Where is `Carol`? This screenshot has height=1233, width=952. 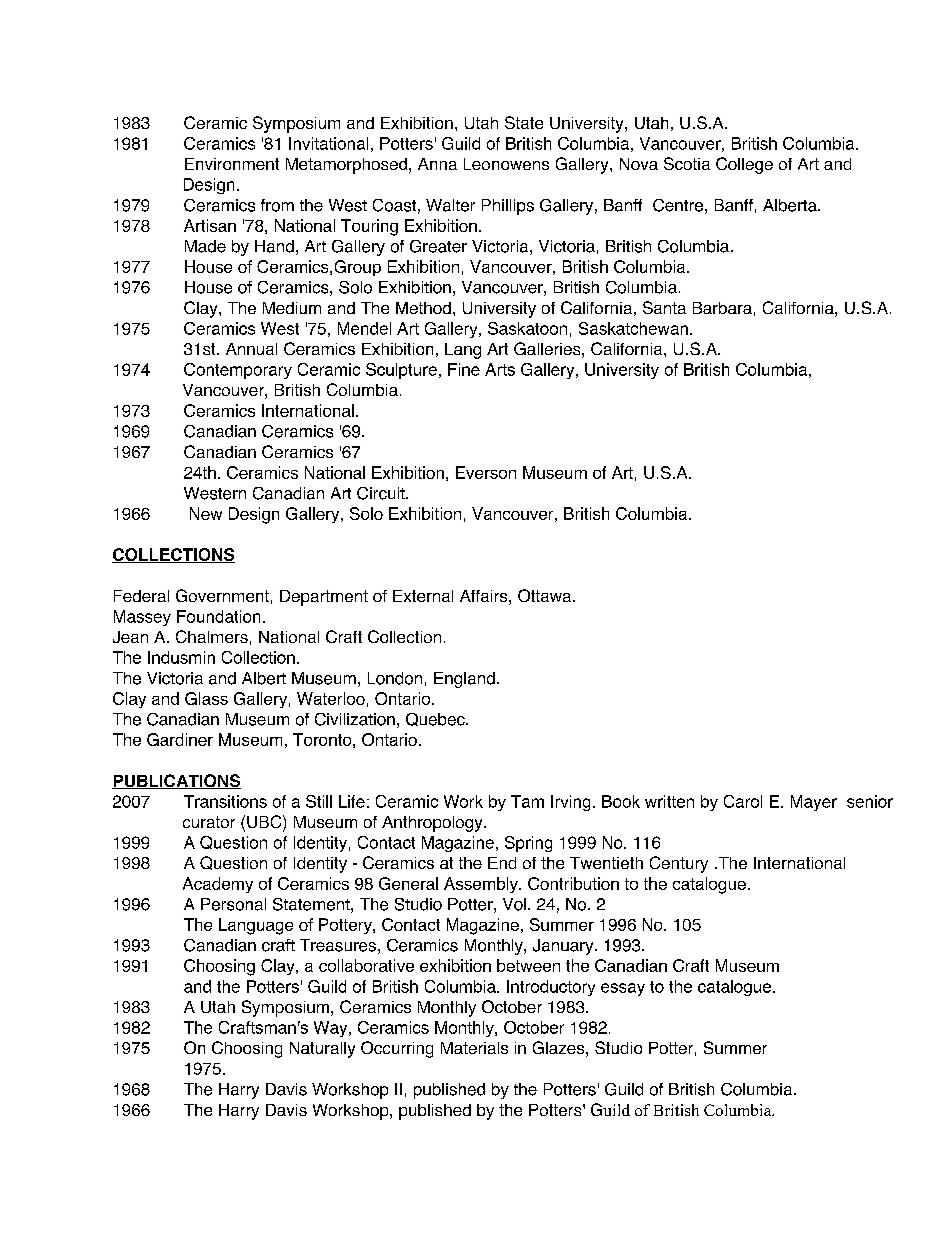 Carol is located at coordinates (743, 801).
